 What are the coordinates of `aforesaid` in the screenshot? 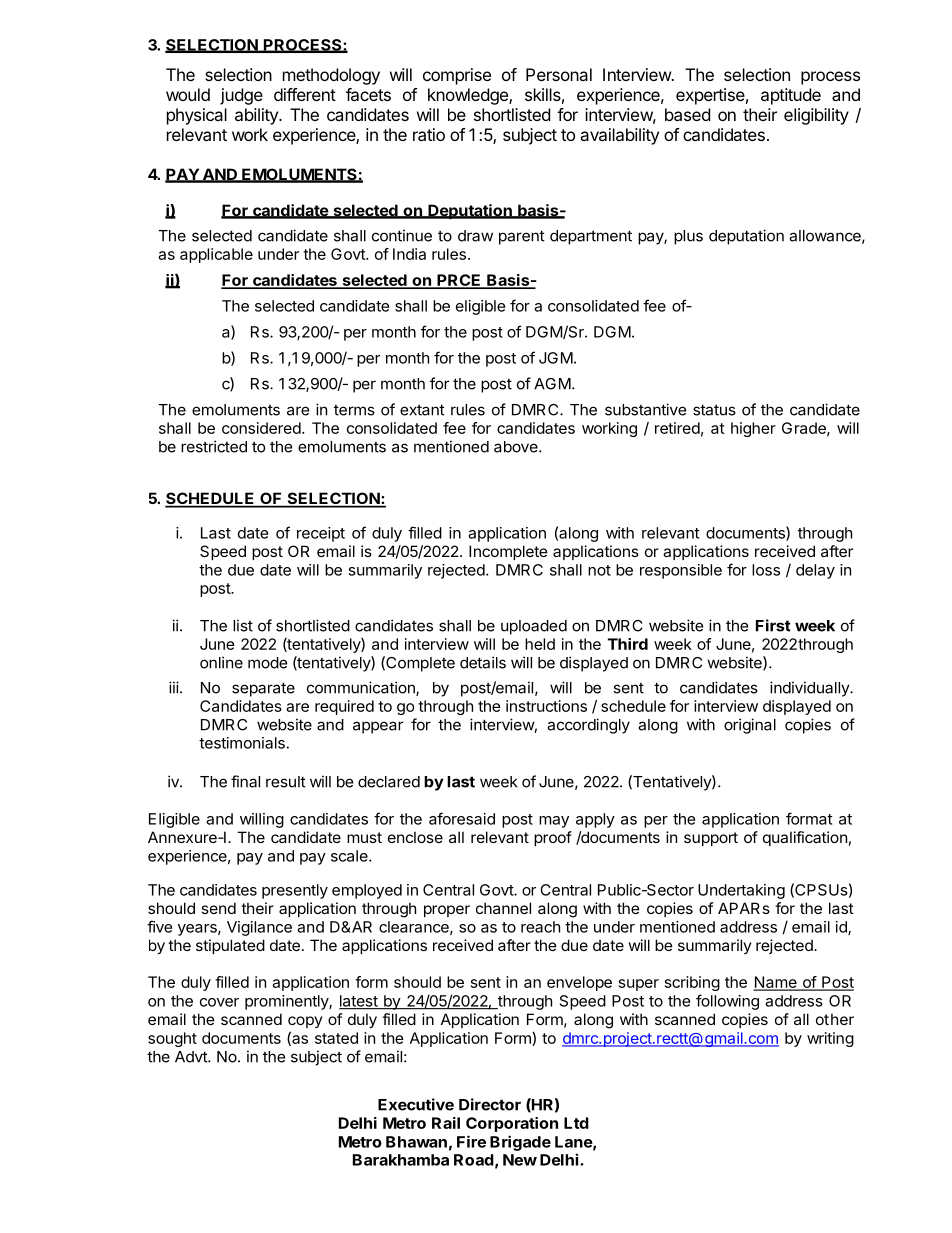 It's located at (462, 818).
